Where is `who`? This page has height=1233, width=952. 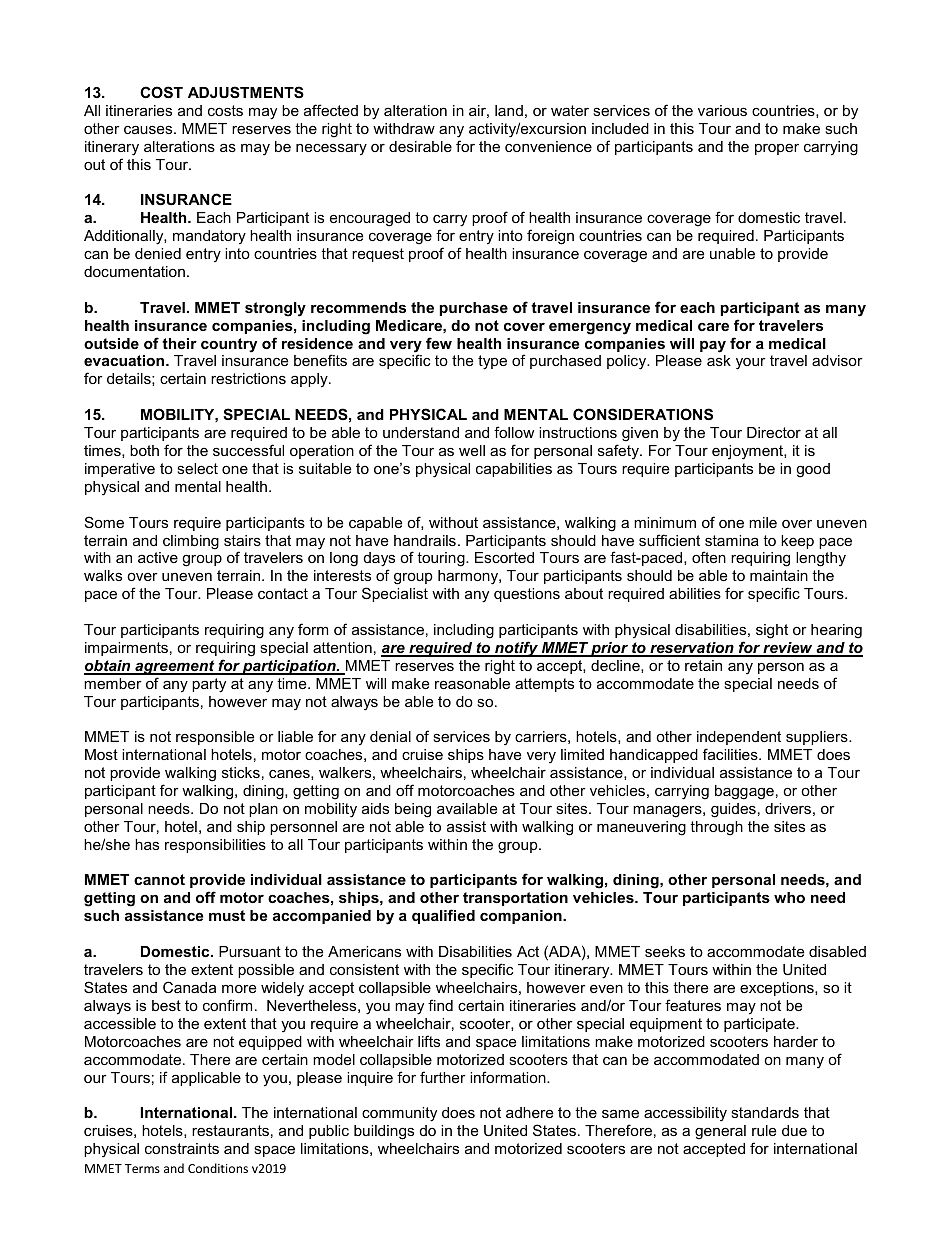
who is located at coordinates (789, 897).
